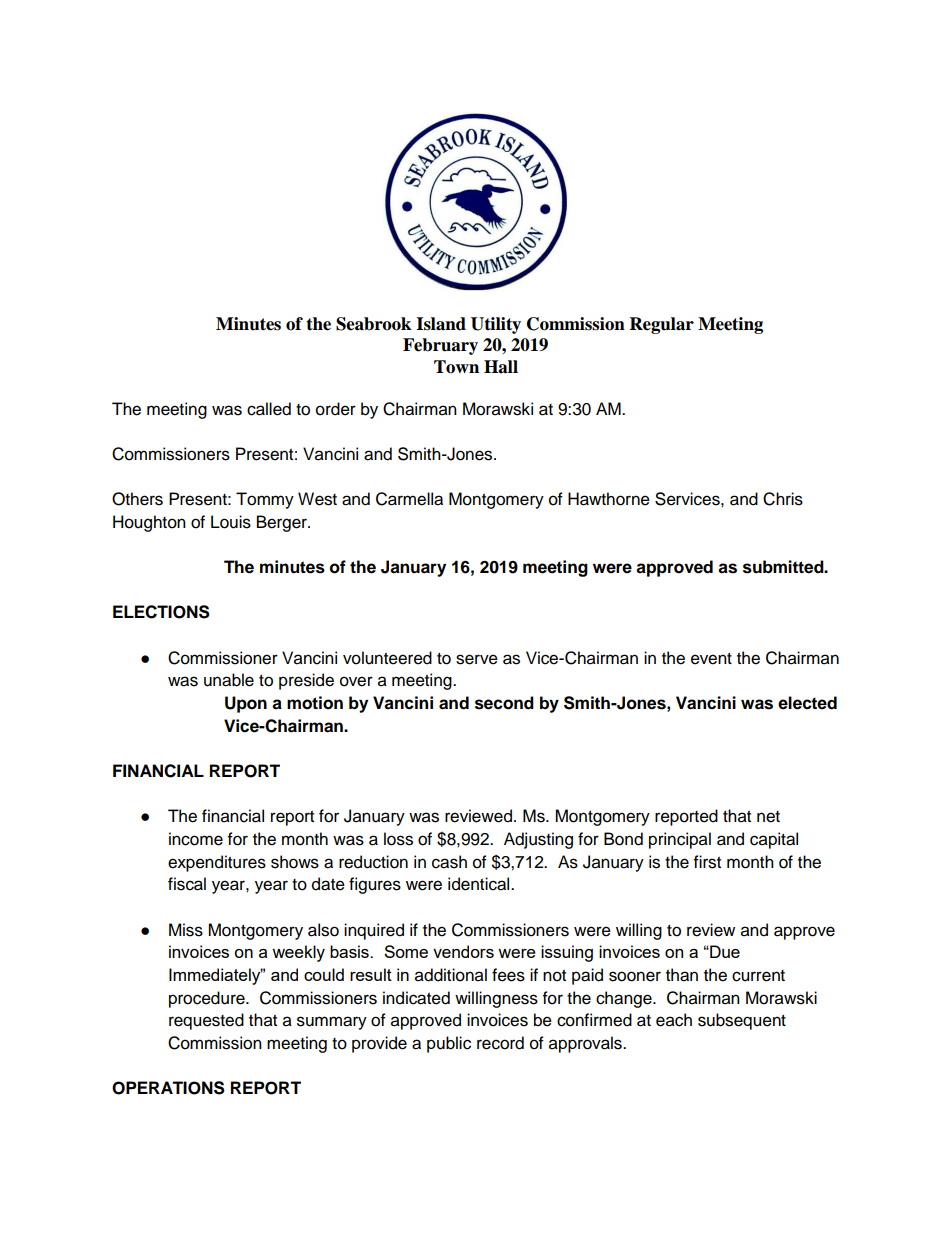 The image size is (952, 1233). Describe the element at coordinates (269, 409) in the screenshot. I see `called` at that location.
